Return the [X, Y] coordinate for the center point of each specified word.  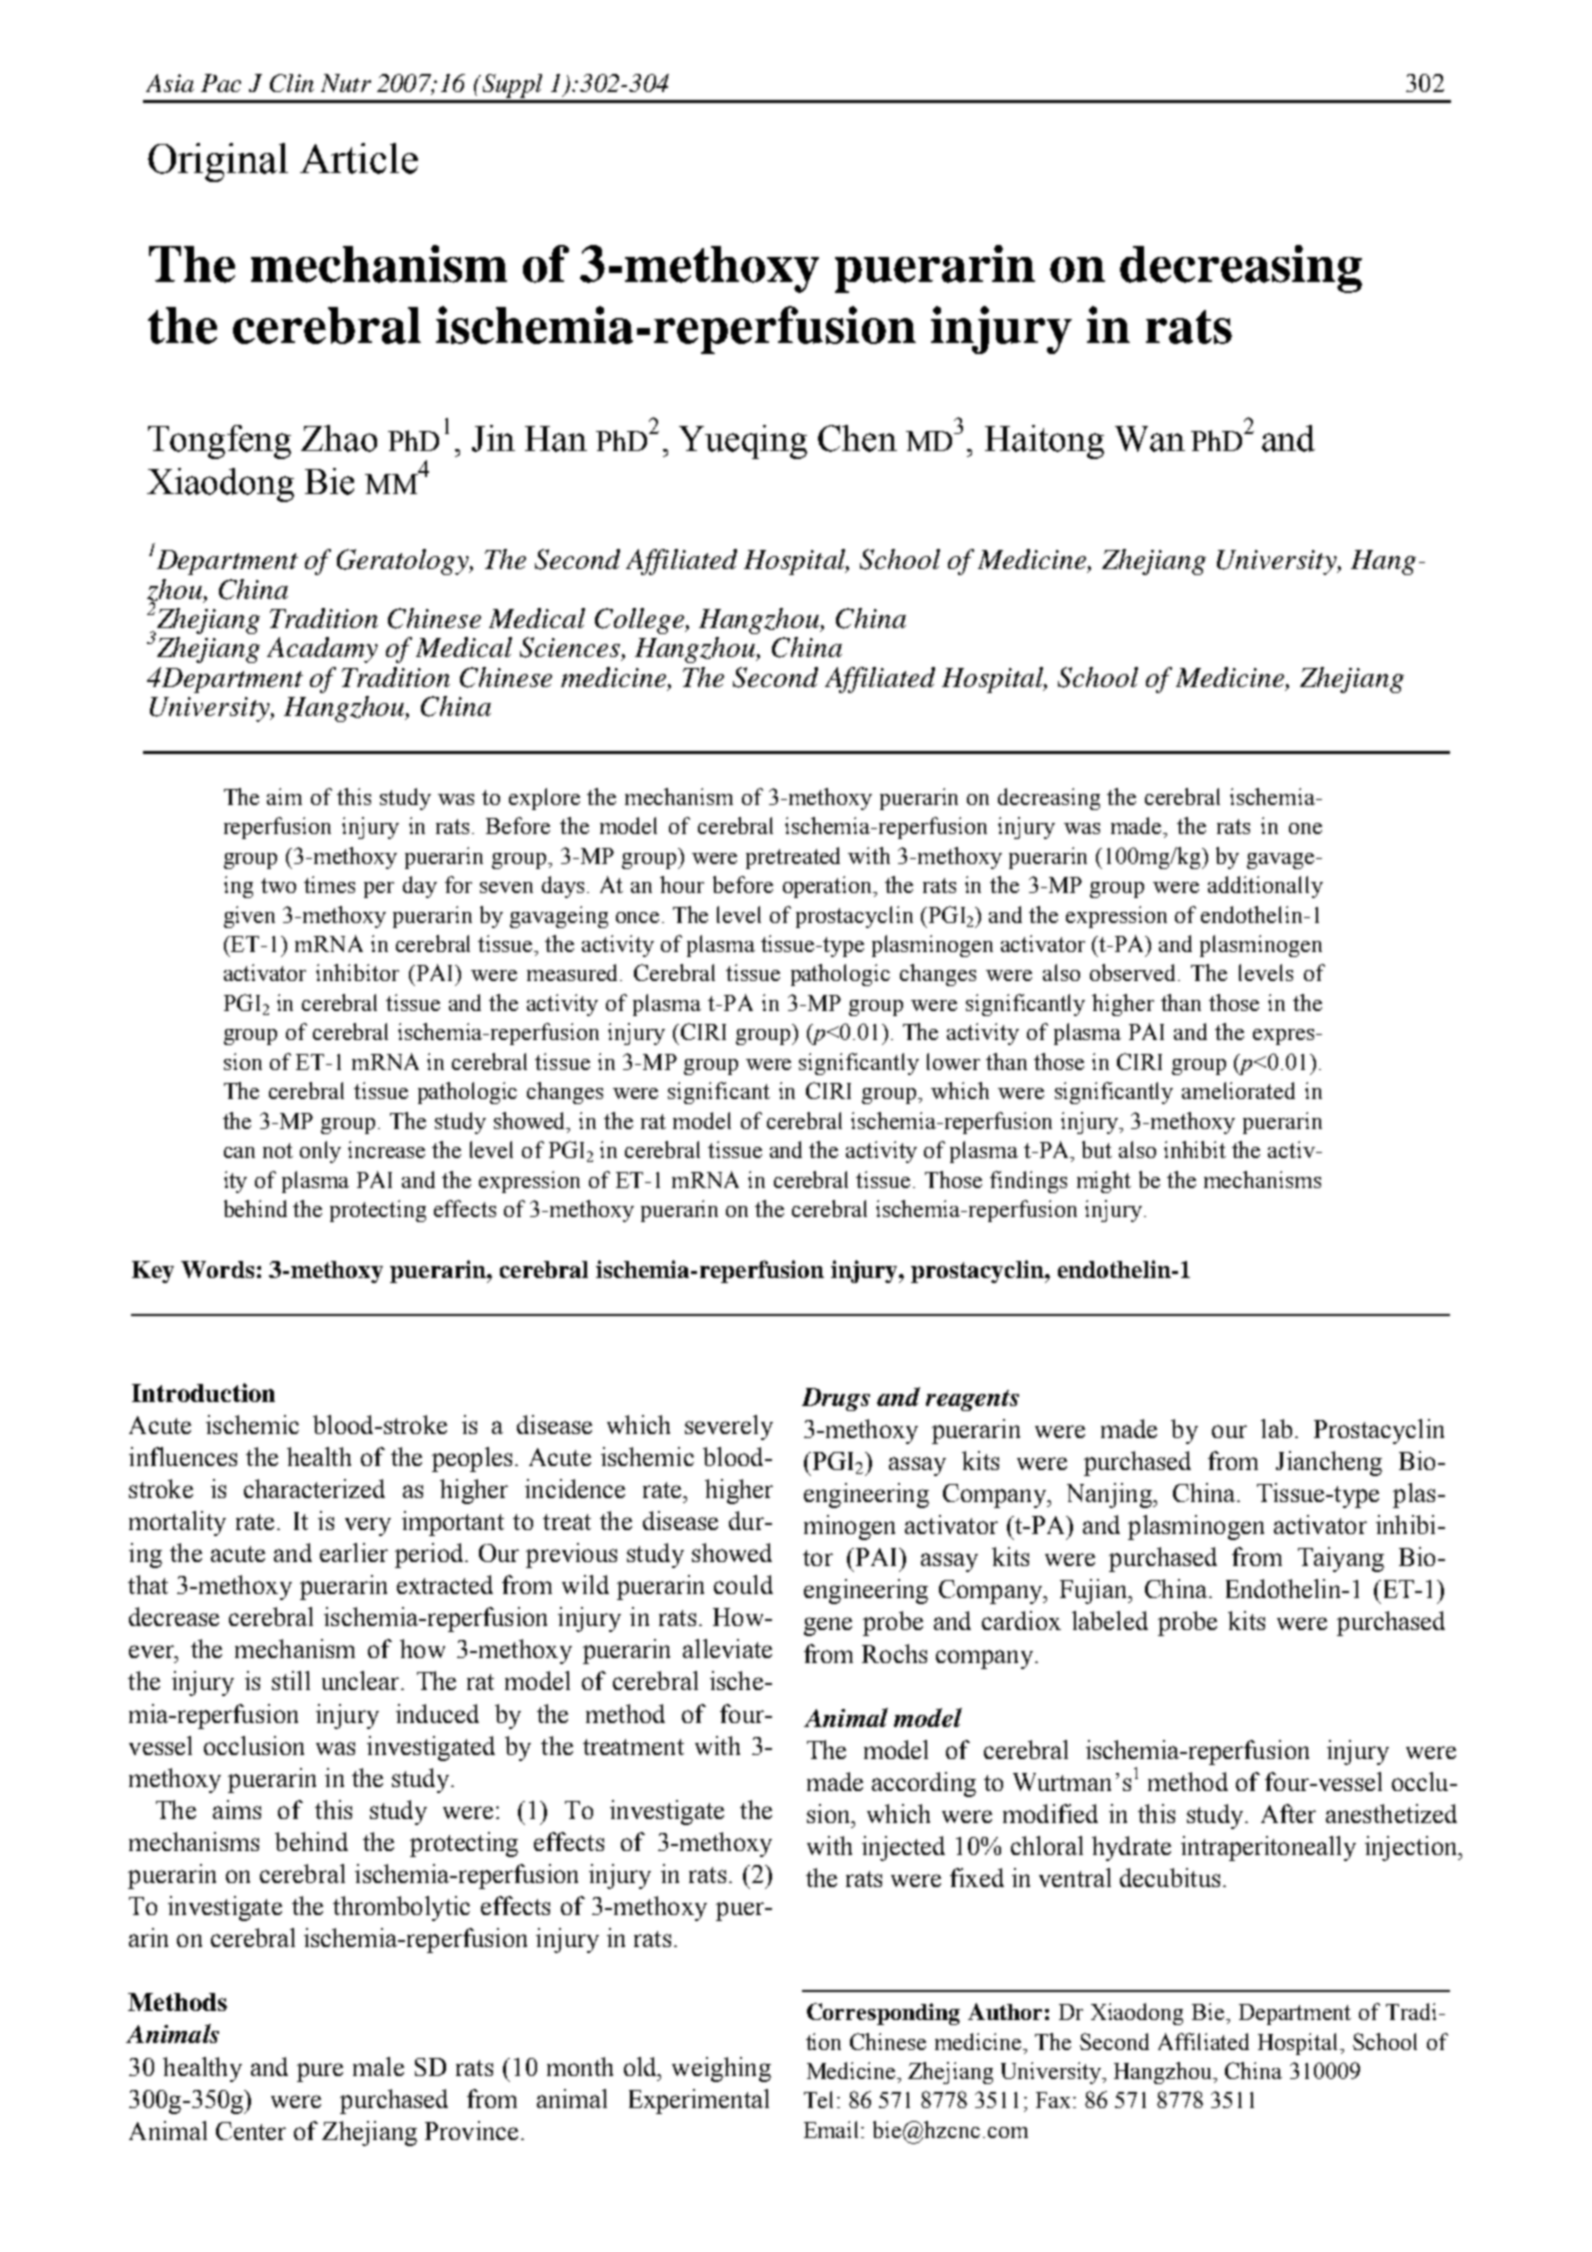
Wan [1150, 439]
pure [320, 2072]
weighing [721, 2069]
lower [953, 1061]
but [1097, 1149]
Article [359, 158]
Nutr [346, 83]
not [278, 1150]
